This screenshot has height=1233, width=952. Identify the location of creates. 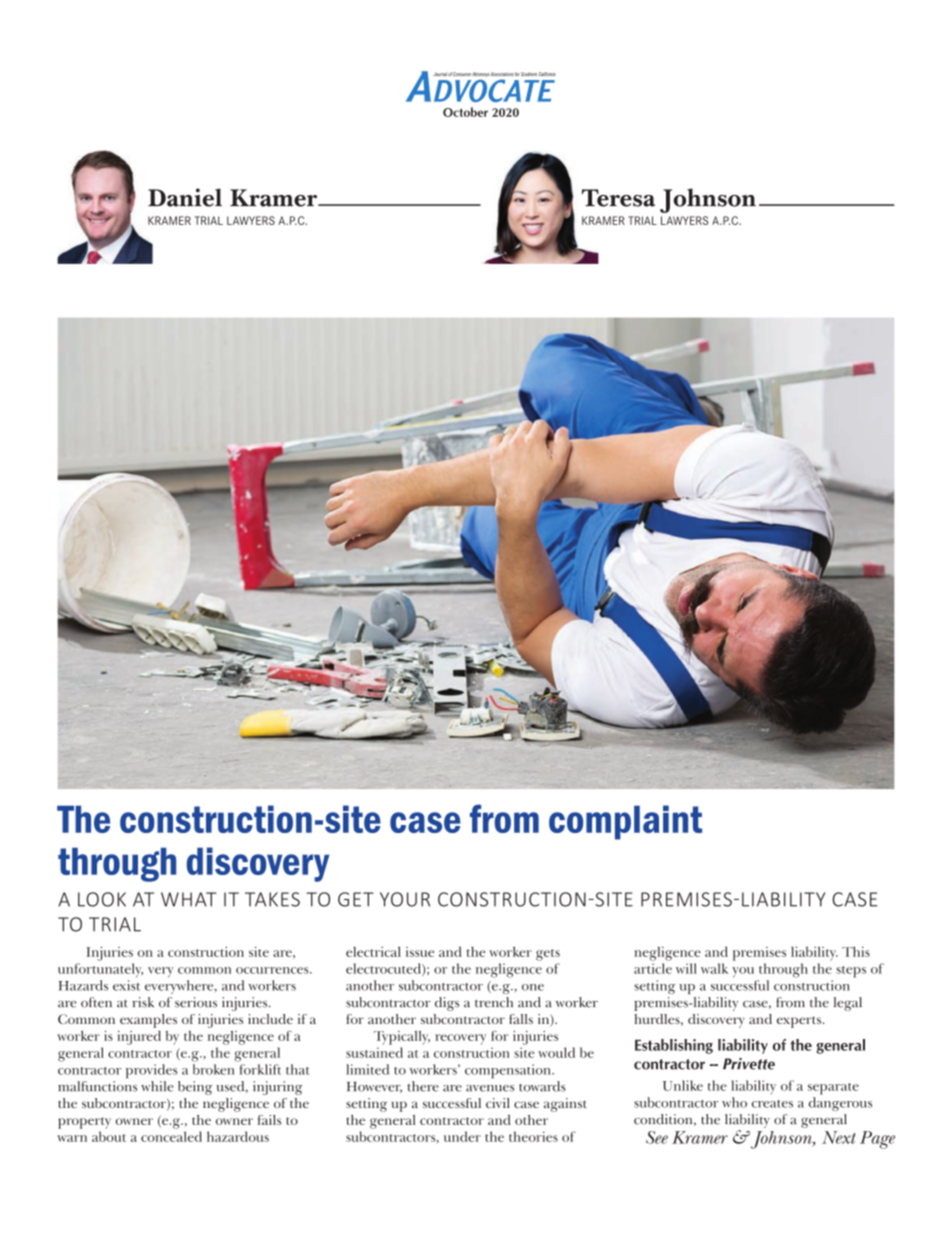
(772, 1104).
